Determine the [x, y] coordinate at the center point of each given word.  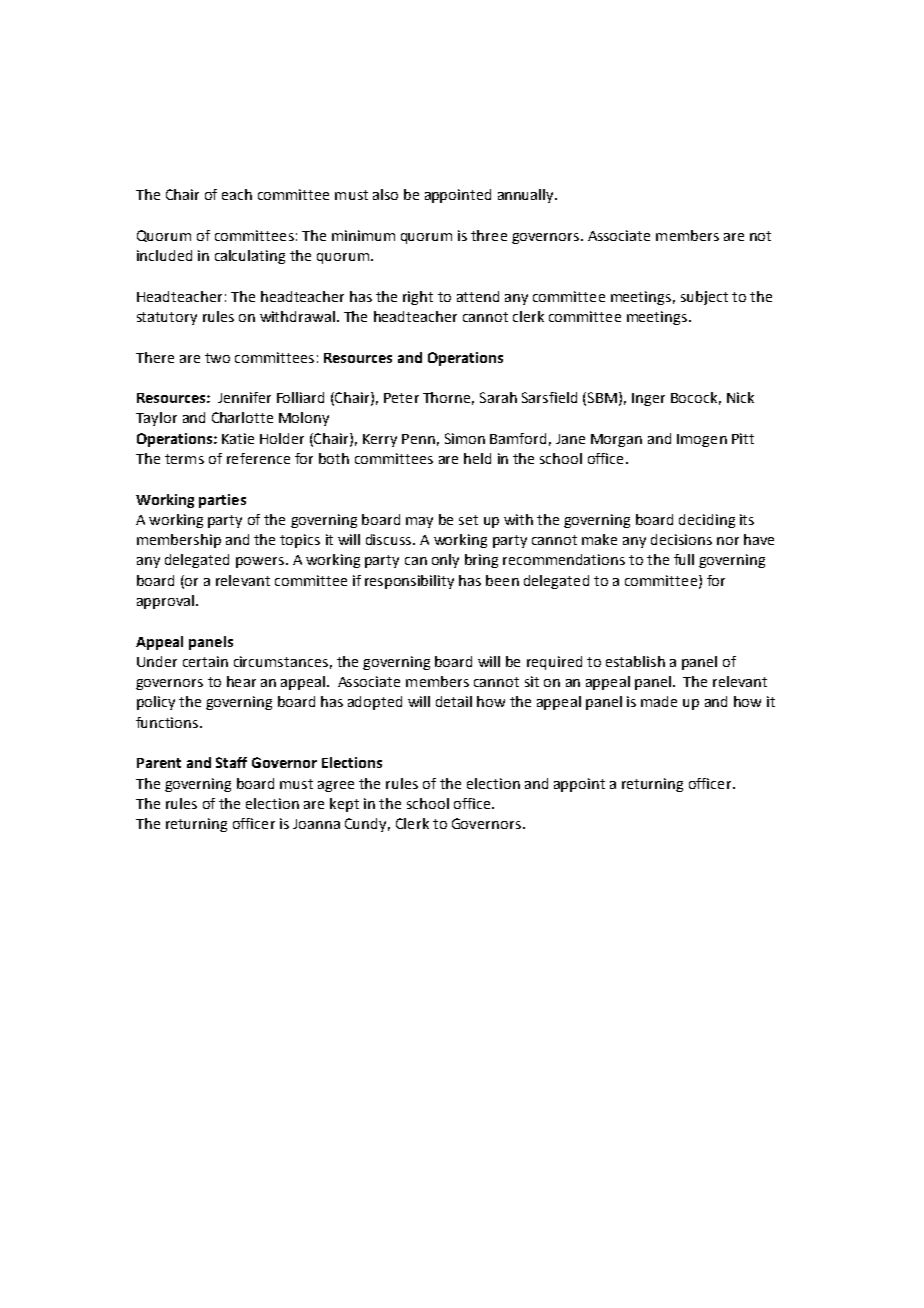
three [489, 235]
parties [222, 501]
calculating [250, 257]
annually [527, 196]
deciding [707, 521]
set [468, 520]
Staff [231, 762]
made [659, 701]
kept [344, 805]
